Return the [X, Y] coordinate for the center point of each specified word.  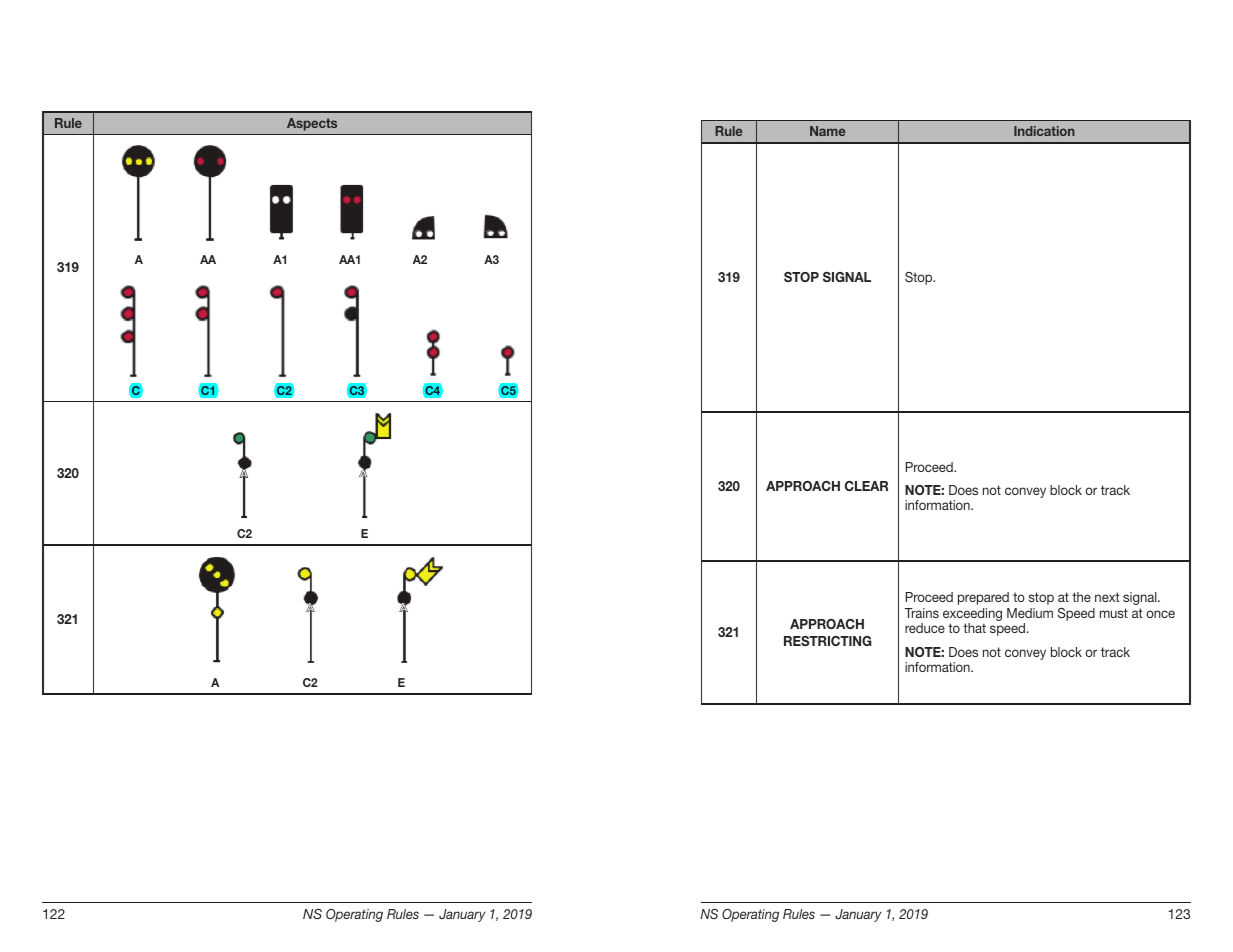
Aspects [312, 124]
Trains [922, 613]
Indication [1044, 131]
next [1107, 597]
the [1081, 597]
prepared [983, 598]
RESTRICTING [828, 641]
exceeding [972, 616]
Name [828, 131]
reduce [925, 628]
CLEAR [866, 486]
